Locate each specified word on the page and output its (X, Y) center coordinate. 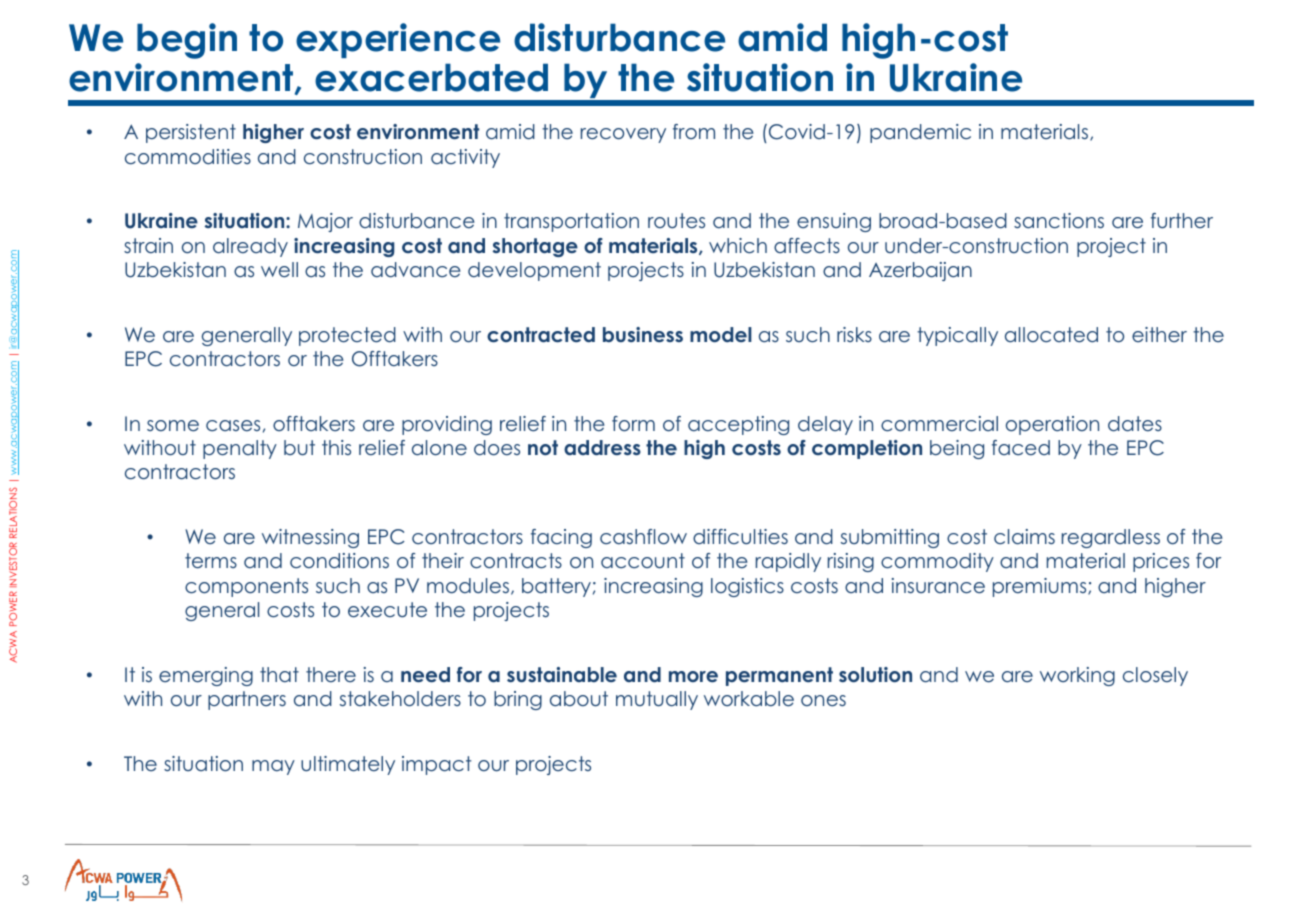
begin (187, 41)
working (1077, 676)
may (273, 767)
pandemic (920, 133)
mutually (657, 700)
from (694, 131)
